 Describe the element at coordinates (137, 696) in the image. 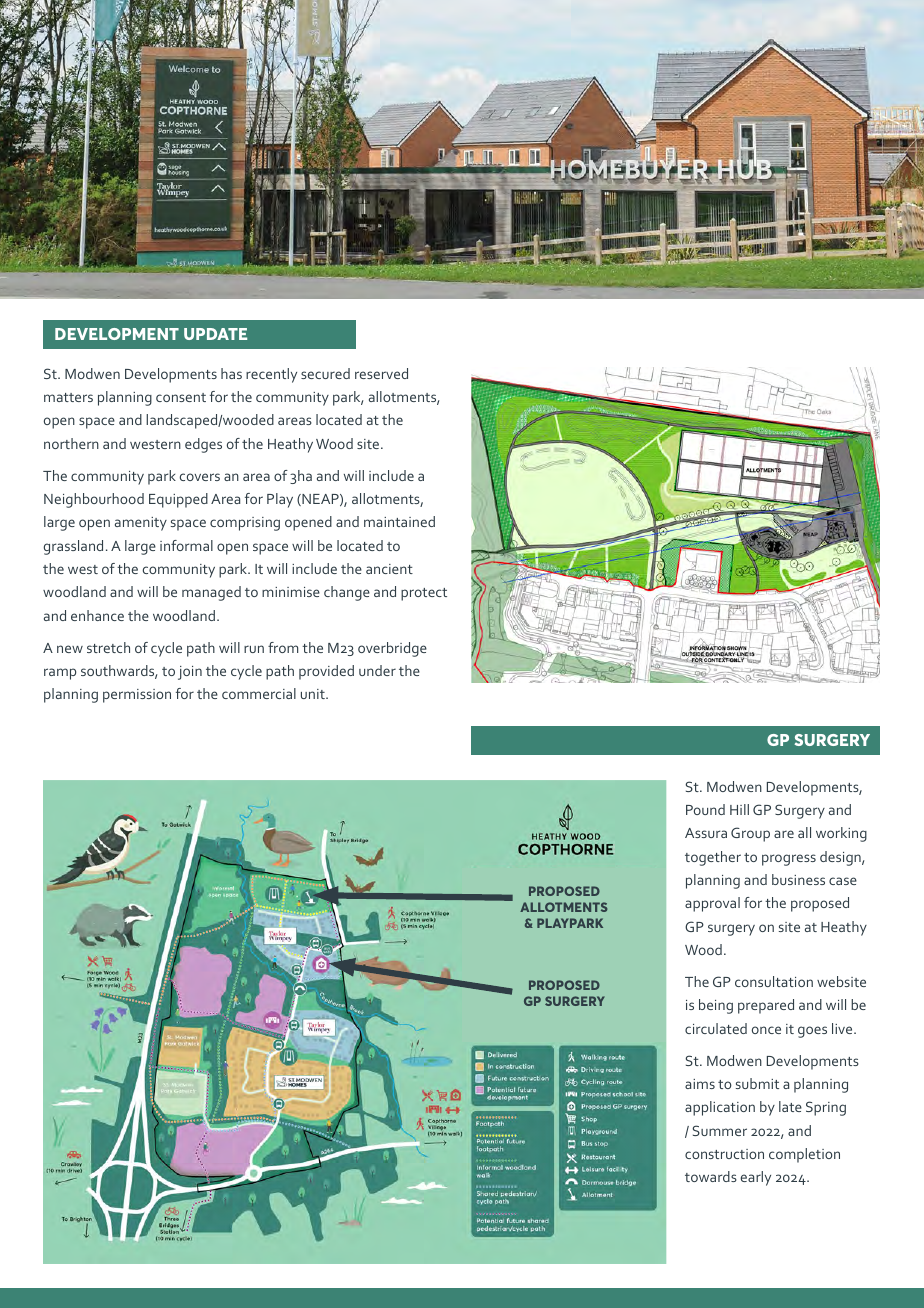

I see `permission` at that location.
